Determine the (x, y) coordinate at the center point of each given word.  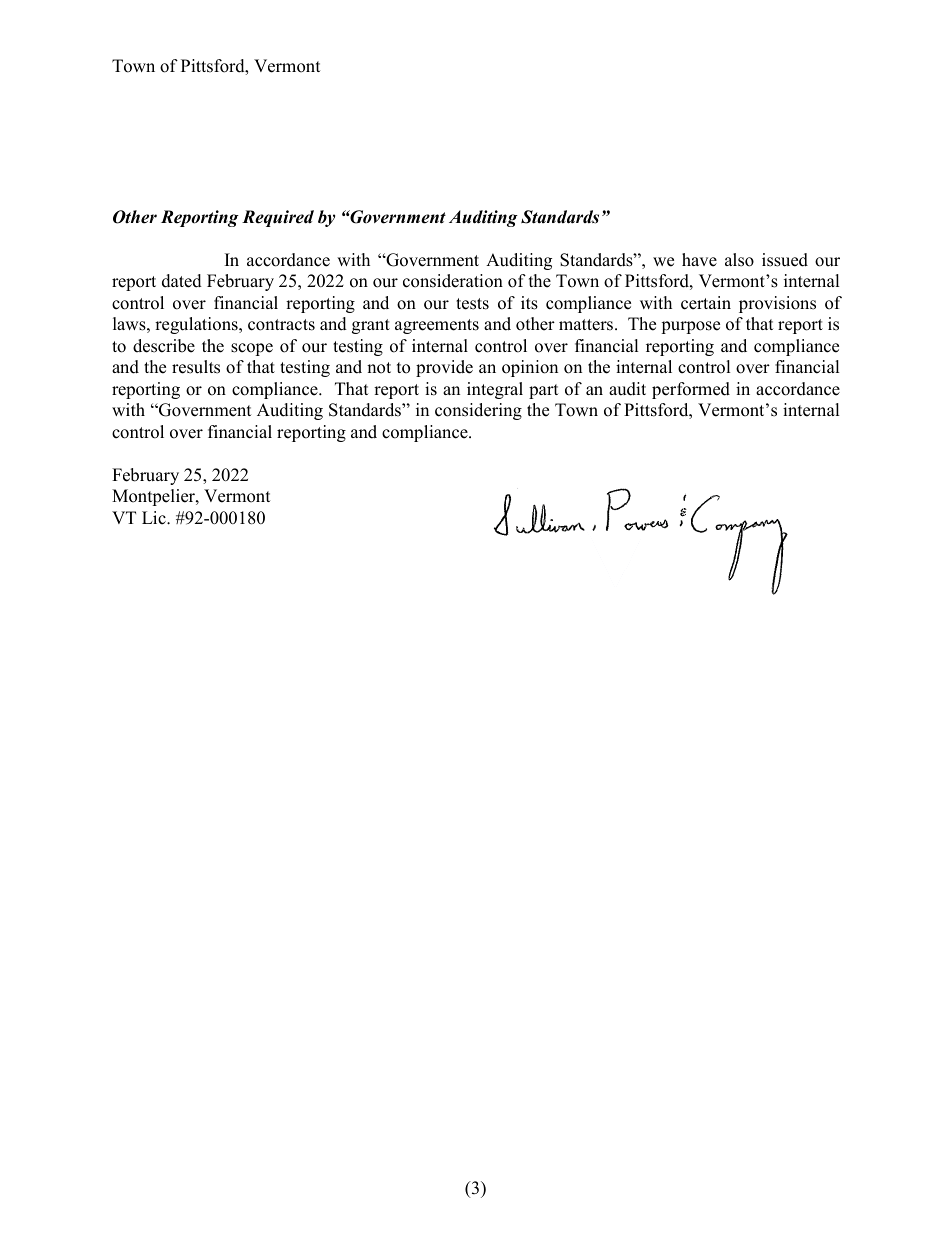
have (699, 260)
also (739, 260)
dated (182, 281)
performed (691, 390)
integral (495, 390)
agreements (437, 326)
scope (252, 349)
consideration (453, 281)
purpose (690, 327)
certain (706, 303)
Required (278, 218)
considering (478, 411)
